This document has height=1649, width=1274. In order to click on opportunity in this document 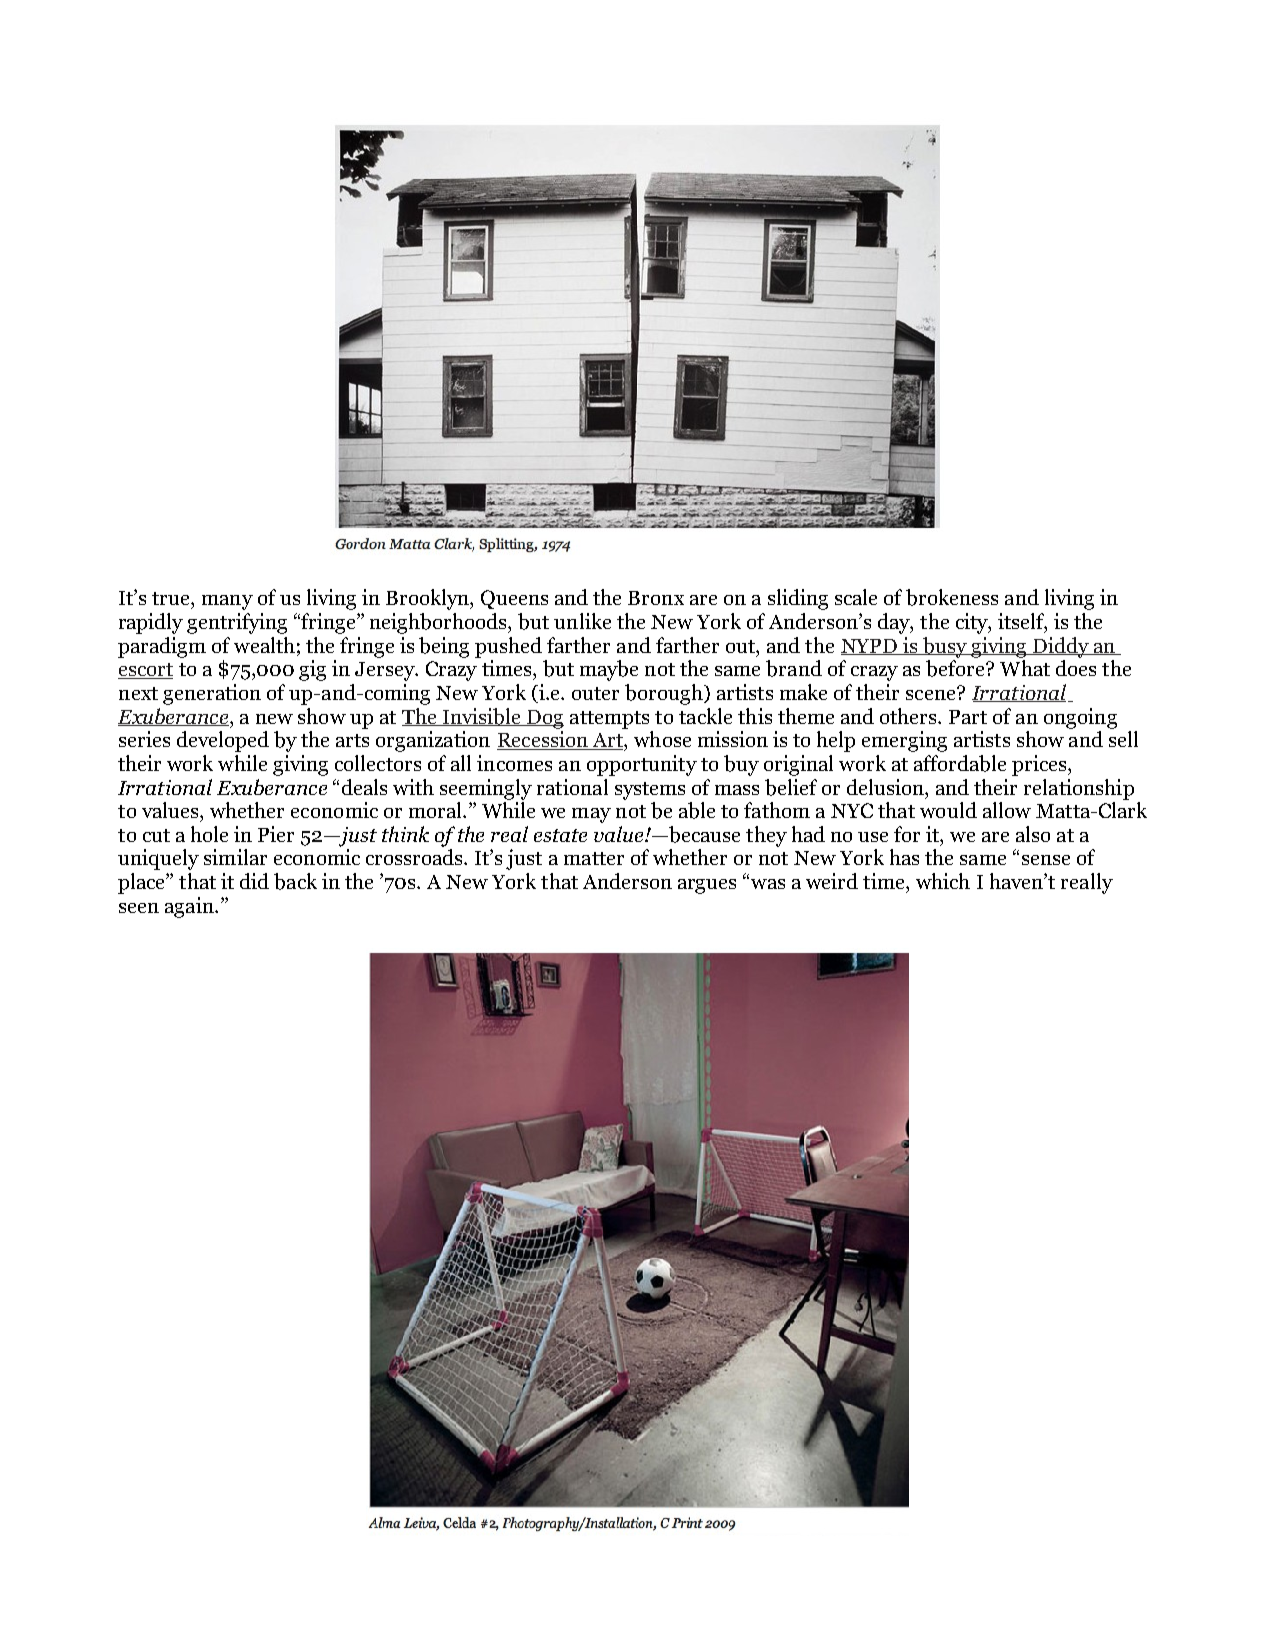, I will do `click(642, 765)`.
